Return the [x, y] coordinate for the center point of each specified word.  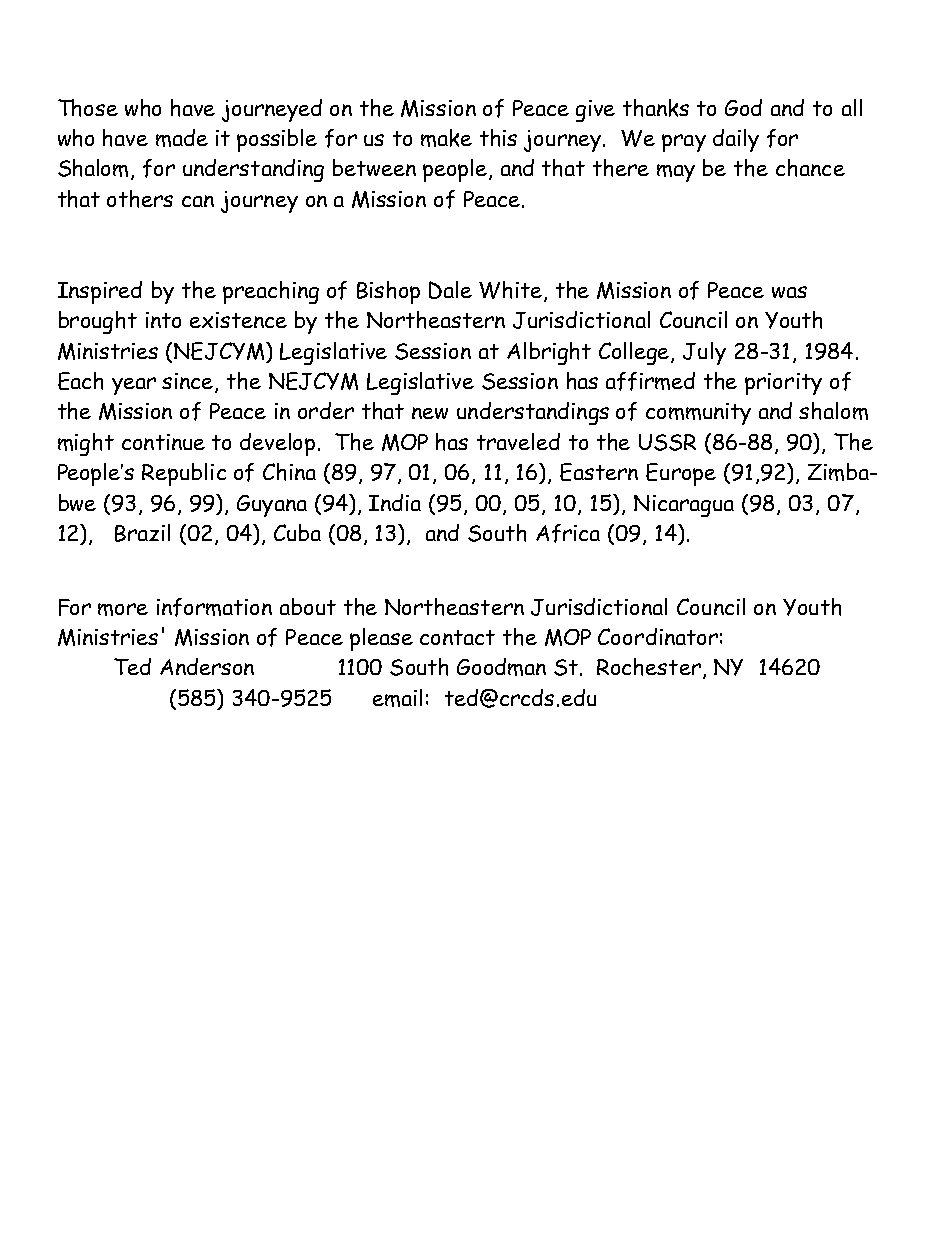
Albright [549, 353]
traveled [518, 441]
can [198, 201]
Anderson [207, 666]
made [182, 138]
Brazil [142, 533]
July [704, 353]
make [446, 138]
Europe [681, 474]
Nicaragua [684, 506]
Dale [450, 290]
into [163, 320]
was [789, 292]
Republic [184, 474]
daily [736, 140]
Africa [568, 533]
